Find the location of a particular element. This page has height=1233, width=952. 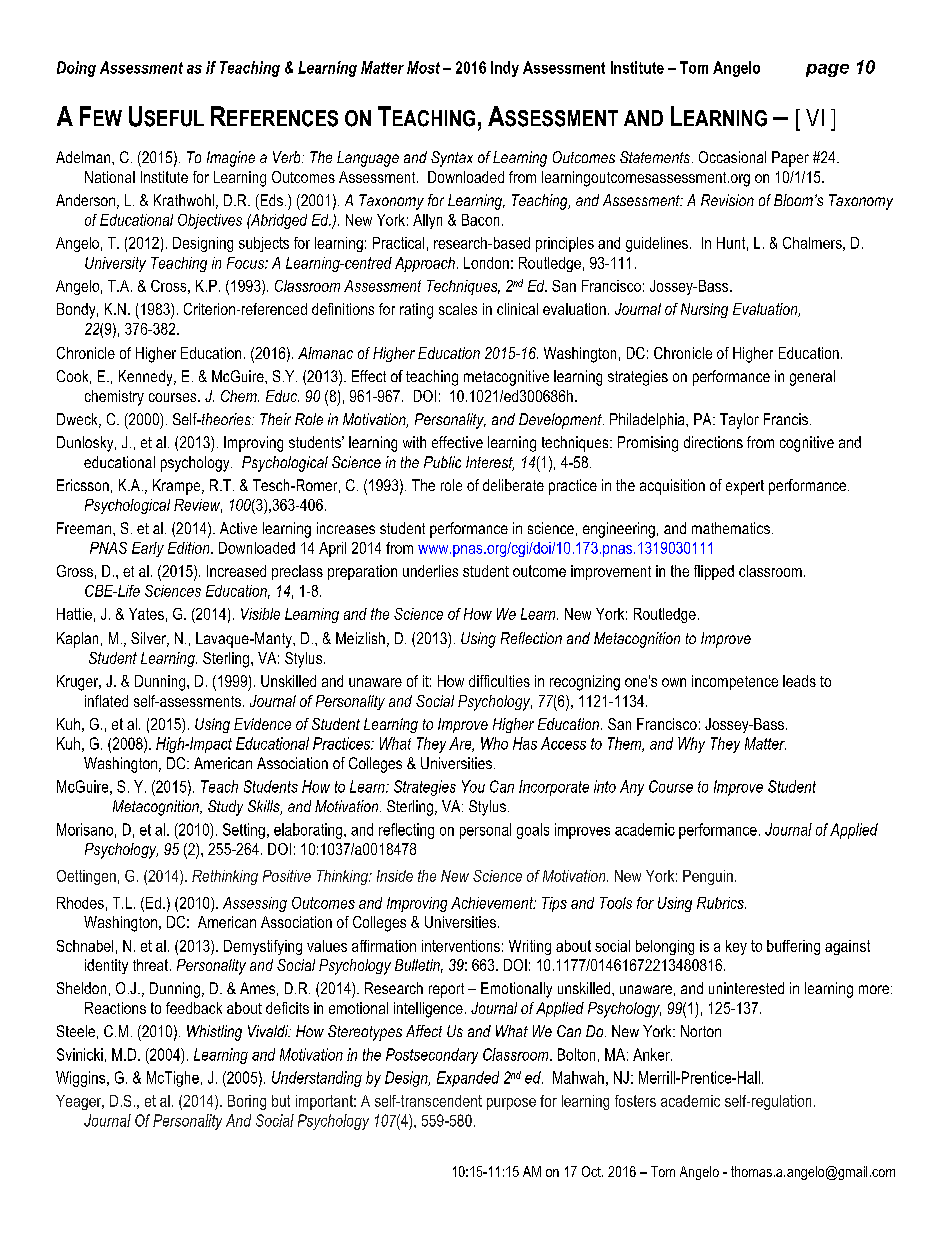

Boring is located at coordinates (247, 1102).
